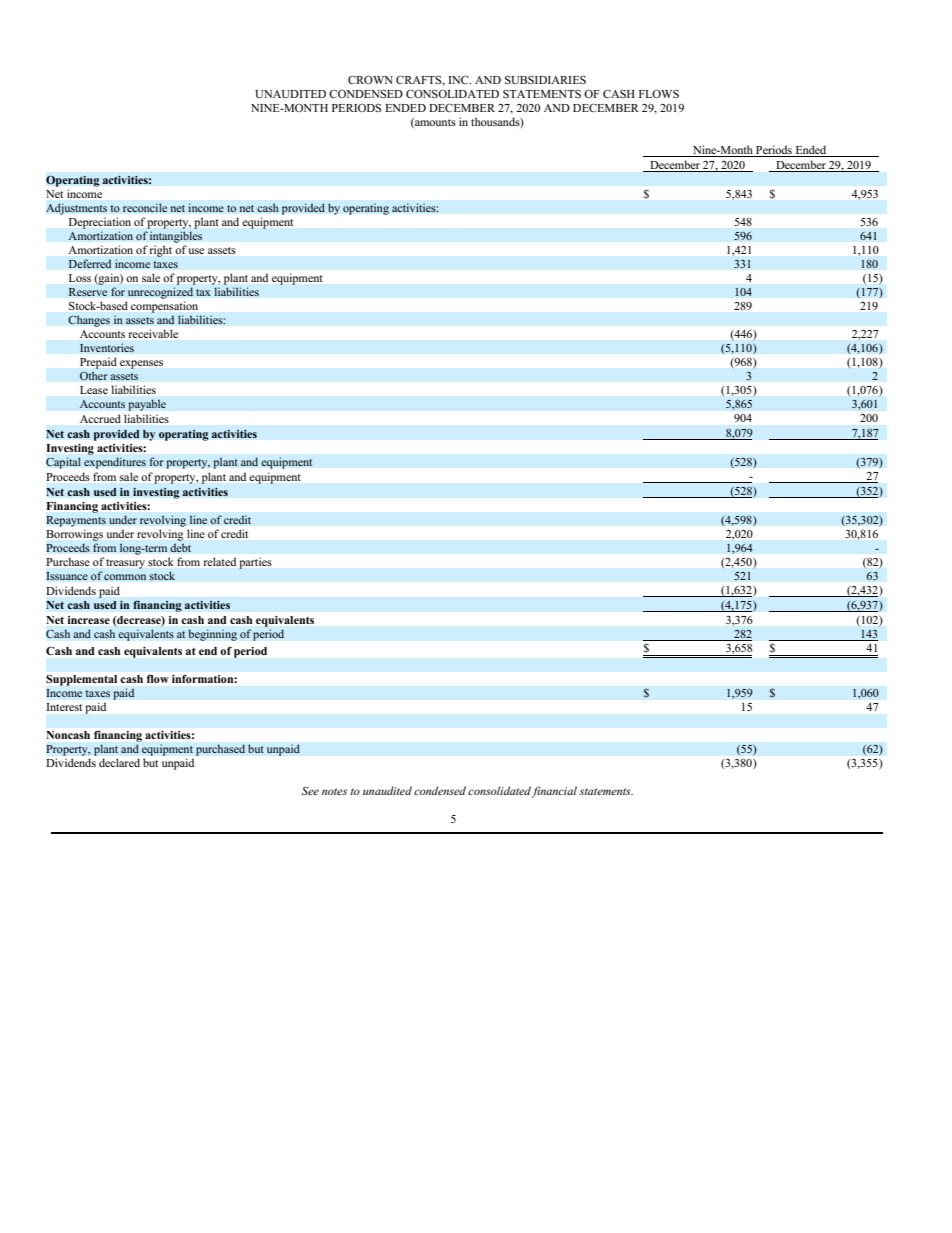 This page has width=952, height=1233. Describe the element at coordinates (119, 762) in the page. I see `declared` at that location.
